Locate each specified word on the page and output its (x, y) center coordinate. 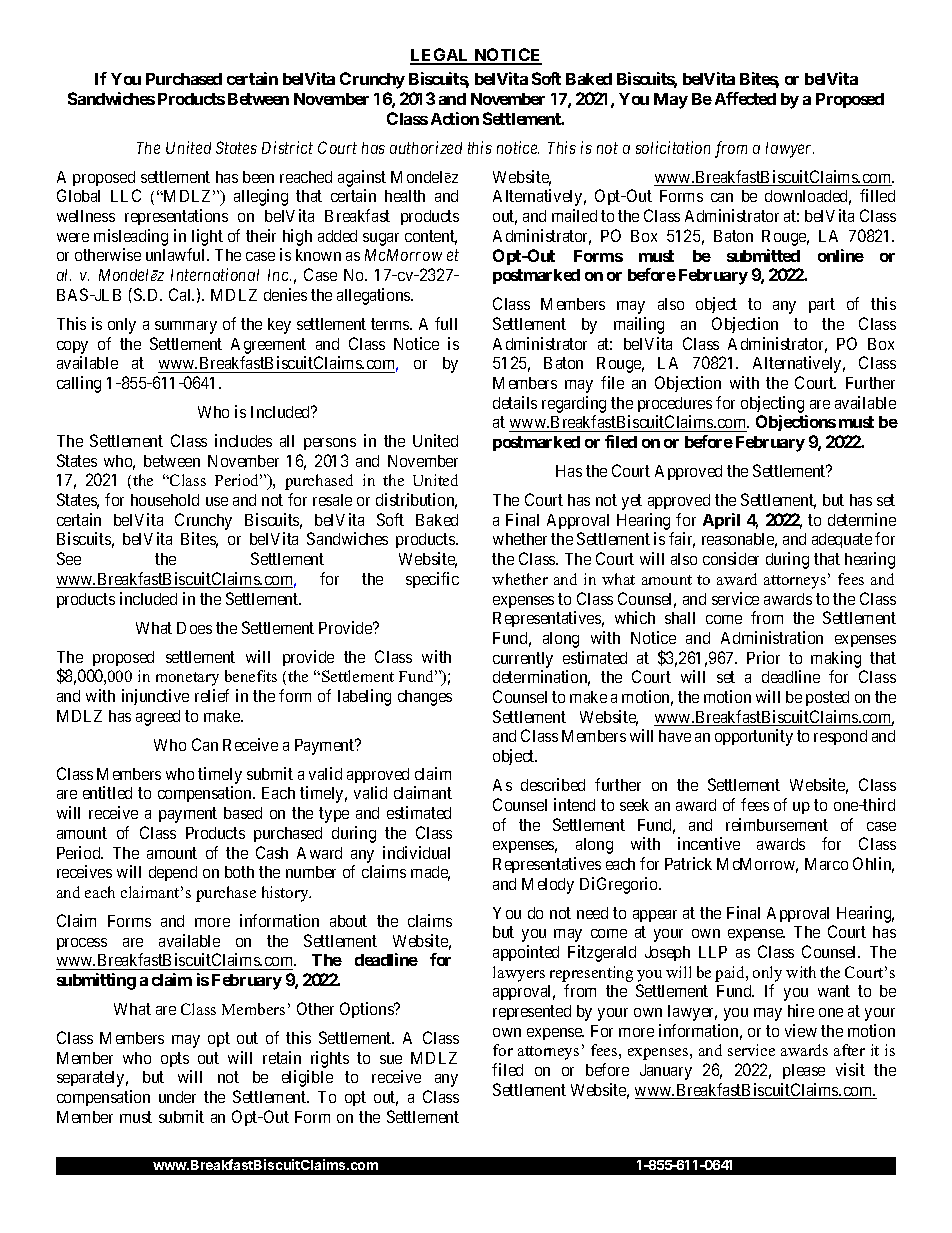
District (287, 147)
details (515, 402)
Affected (745, 98)
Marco (826, 864)
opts (175, 1059)
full (446, 323)
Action (455, 118)
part (822, 305)
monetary (187, 679)
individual (416, 852)
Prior (763, 657)
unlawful (177, 254)
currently (523, 660)
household (165, 500)
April (721, 521)
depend (173, 873)
